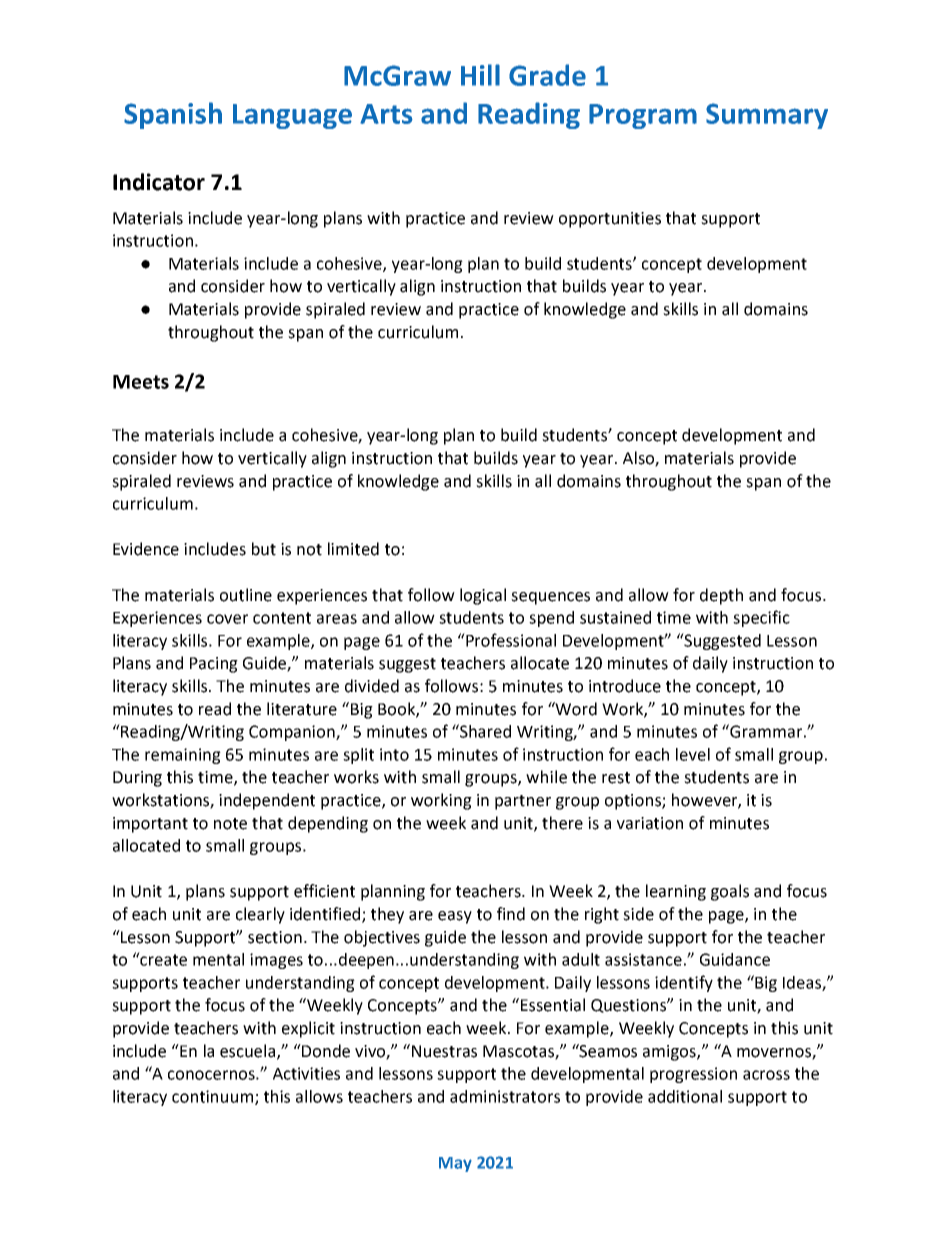 The height and width of the screenshot is (1233, 952). What do you see at coordinates (480, 75) in the screenshot?
I see `Hill` at bounding box center [480, 75].
